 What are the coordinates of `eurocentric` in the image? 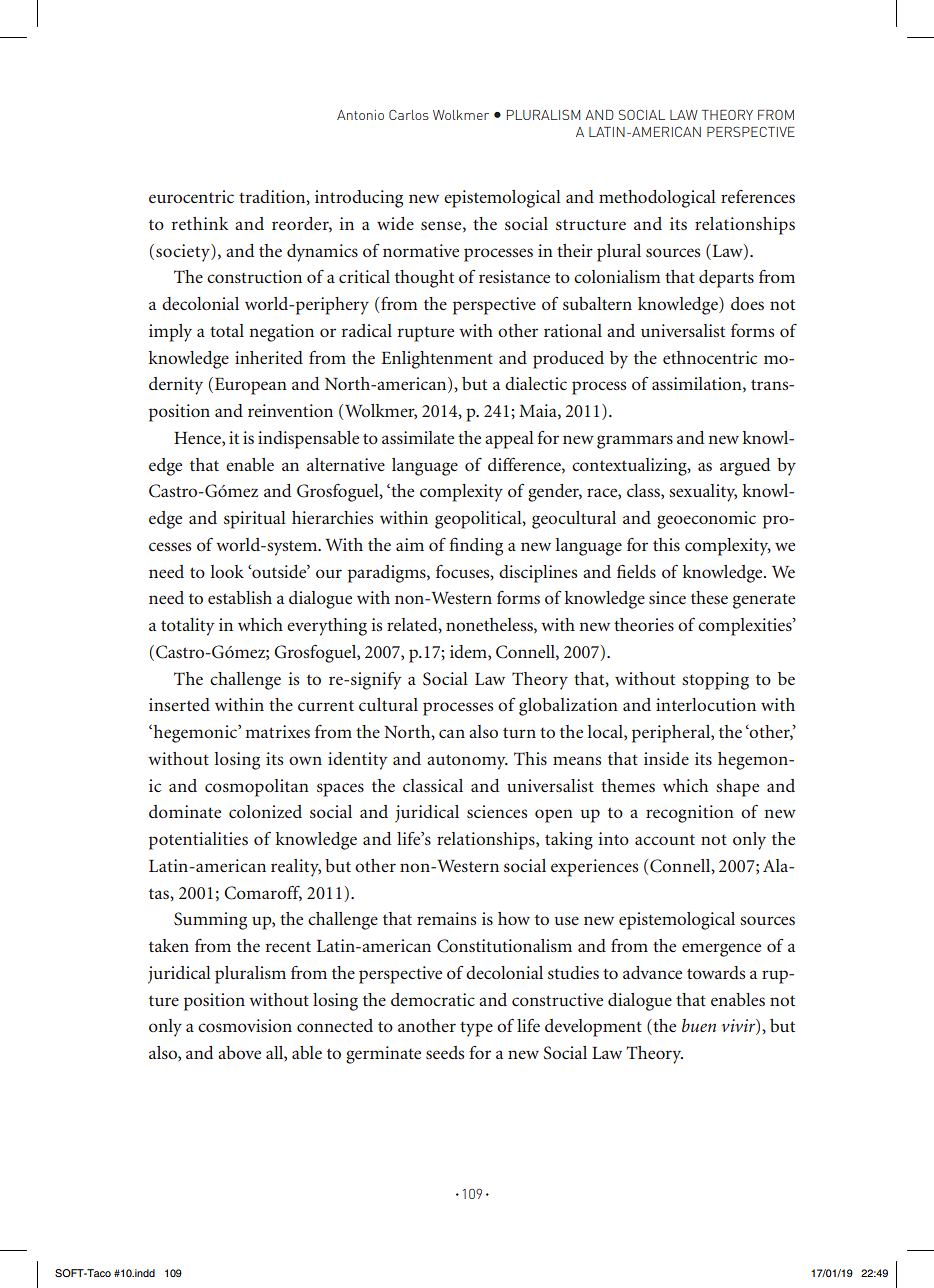 It's located at (191, 196).
